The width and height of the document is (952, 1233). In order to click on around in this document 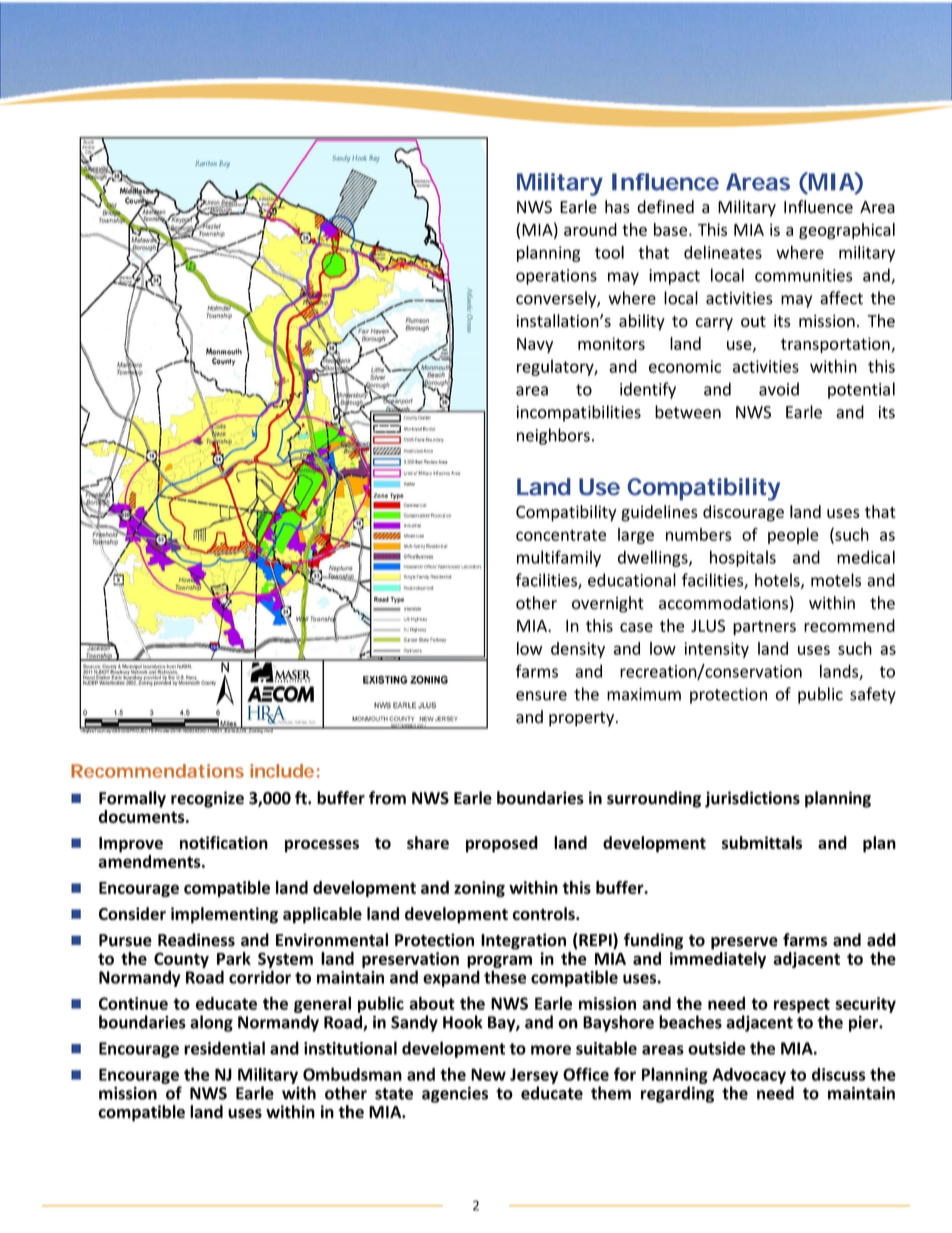, I will do `click(590, 229)`.
